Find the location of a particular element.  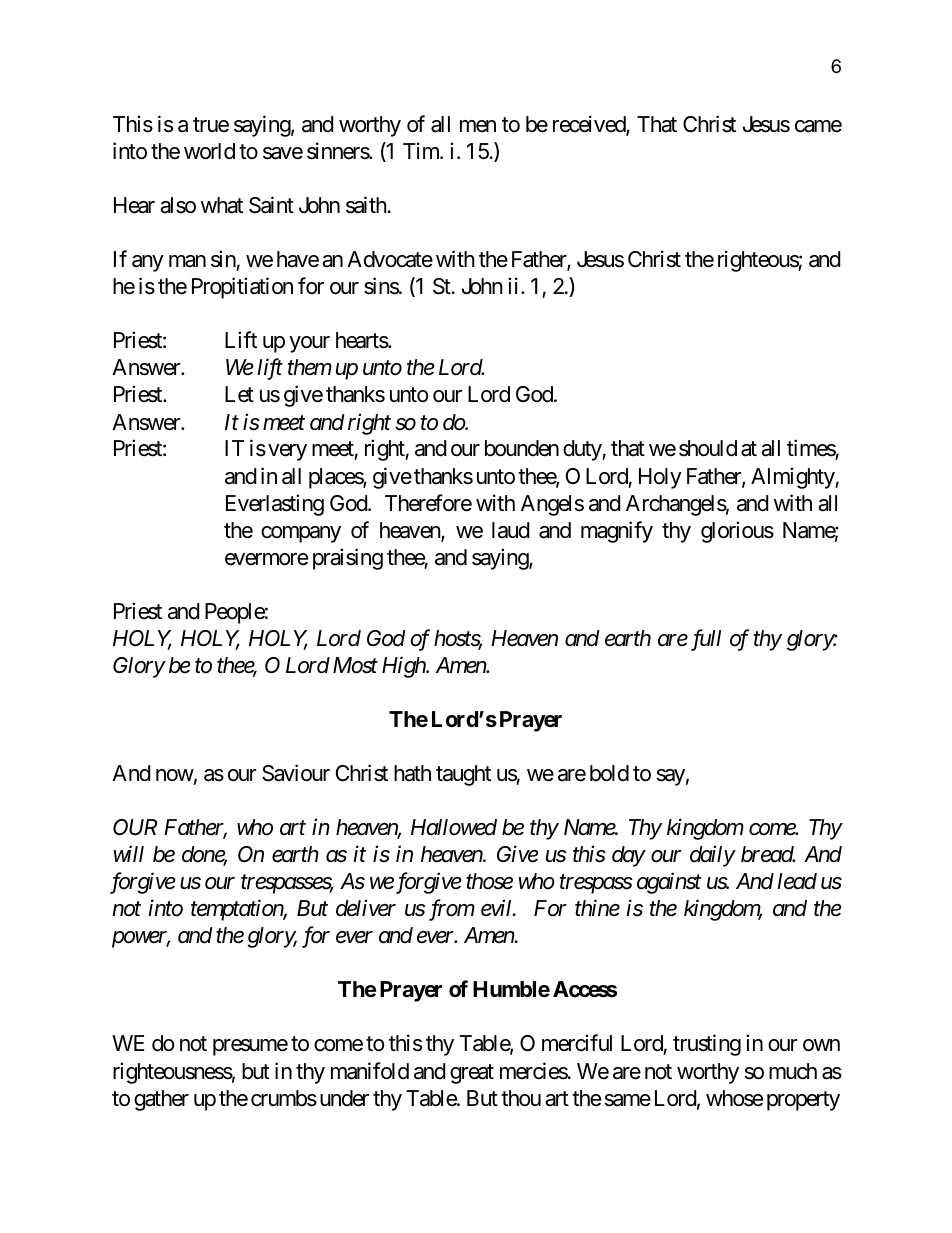

full is located at coordinates (704, 640).
